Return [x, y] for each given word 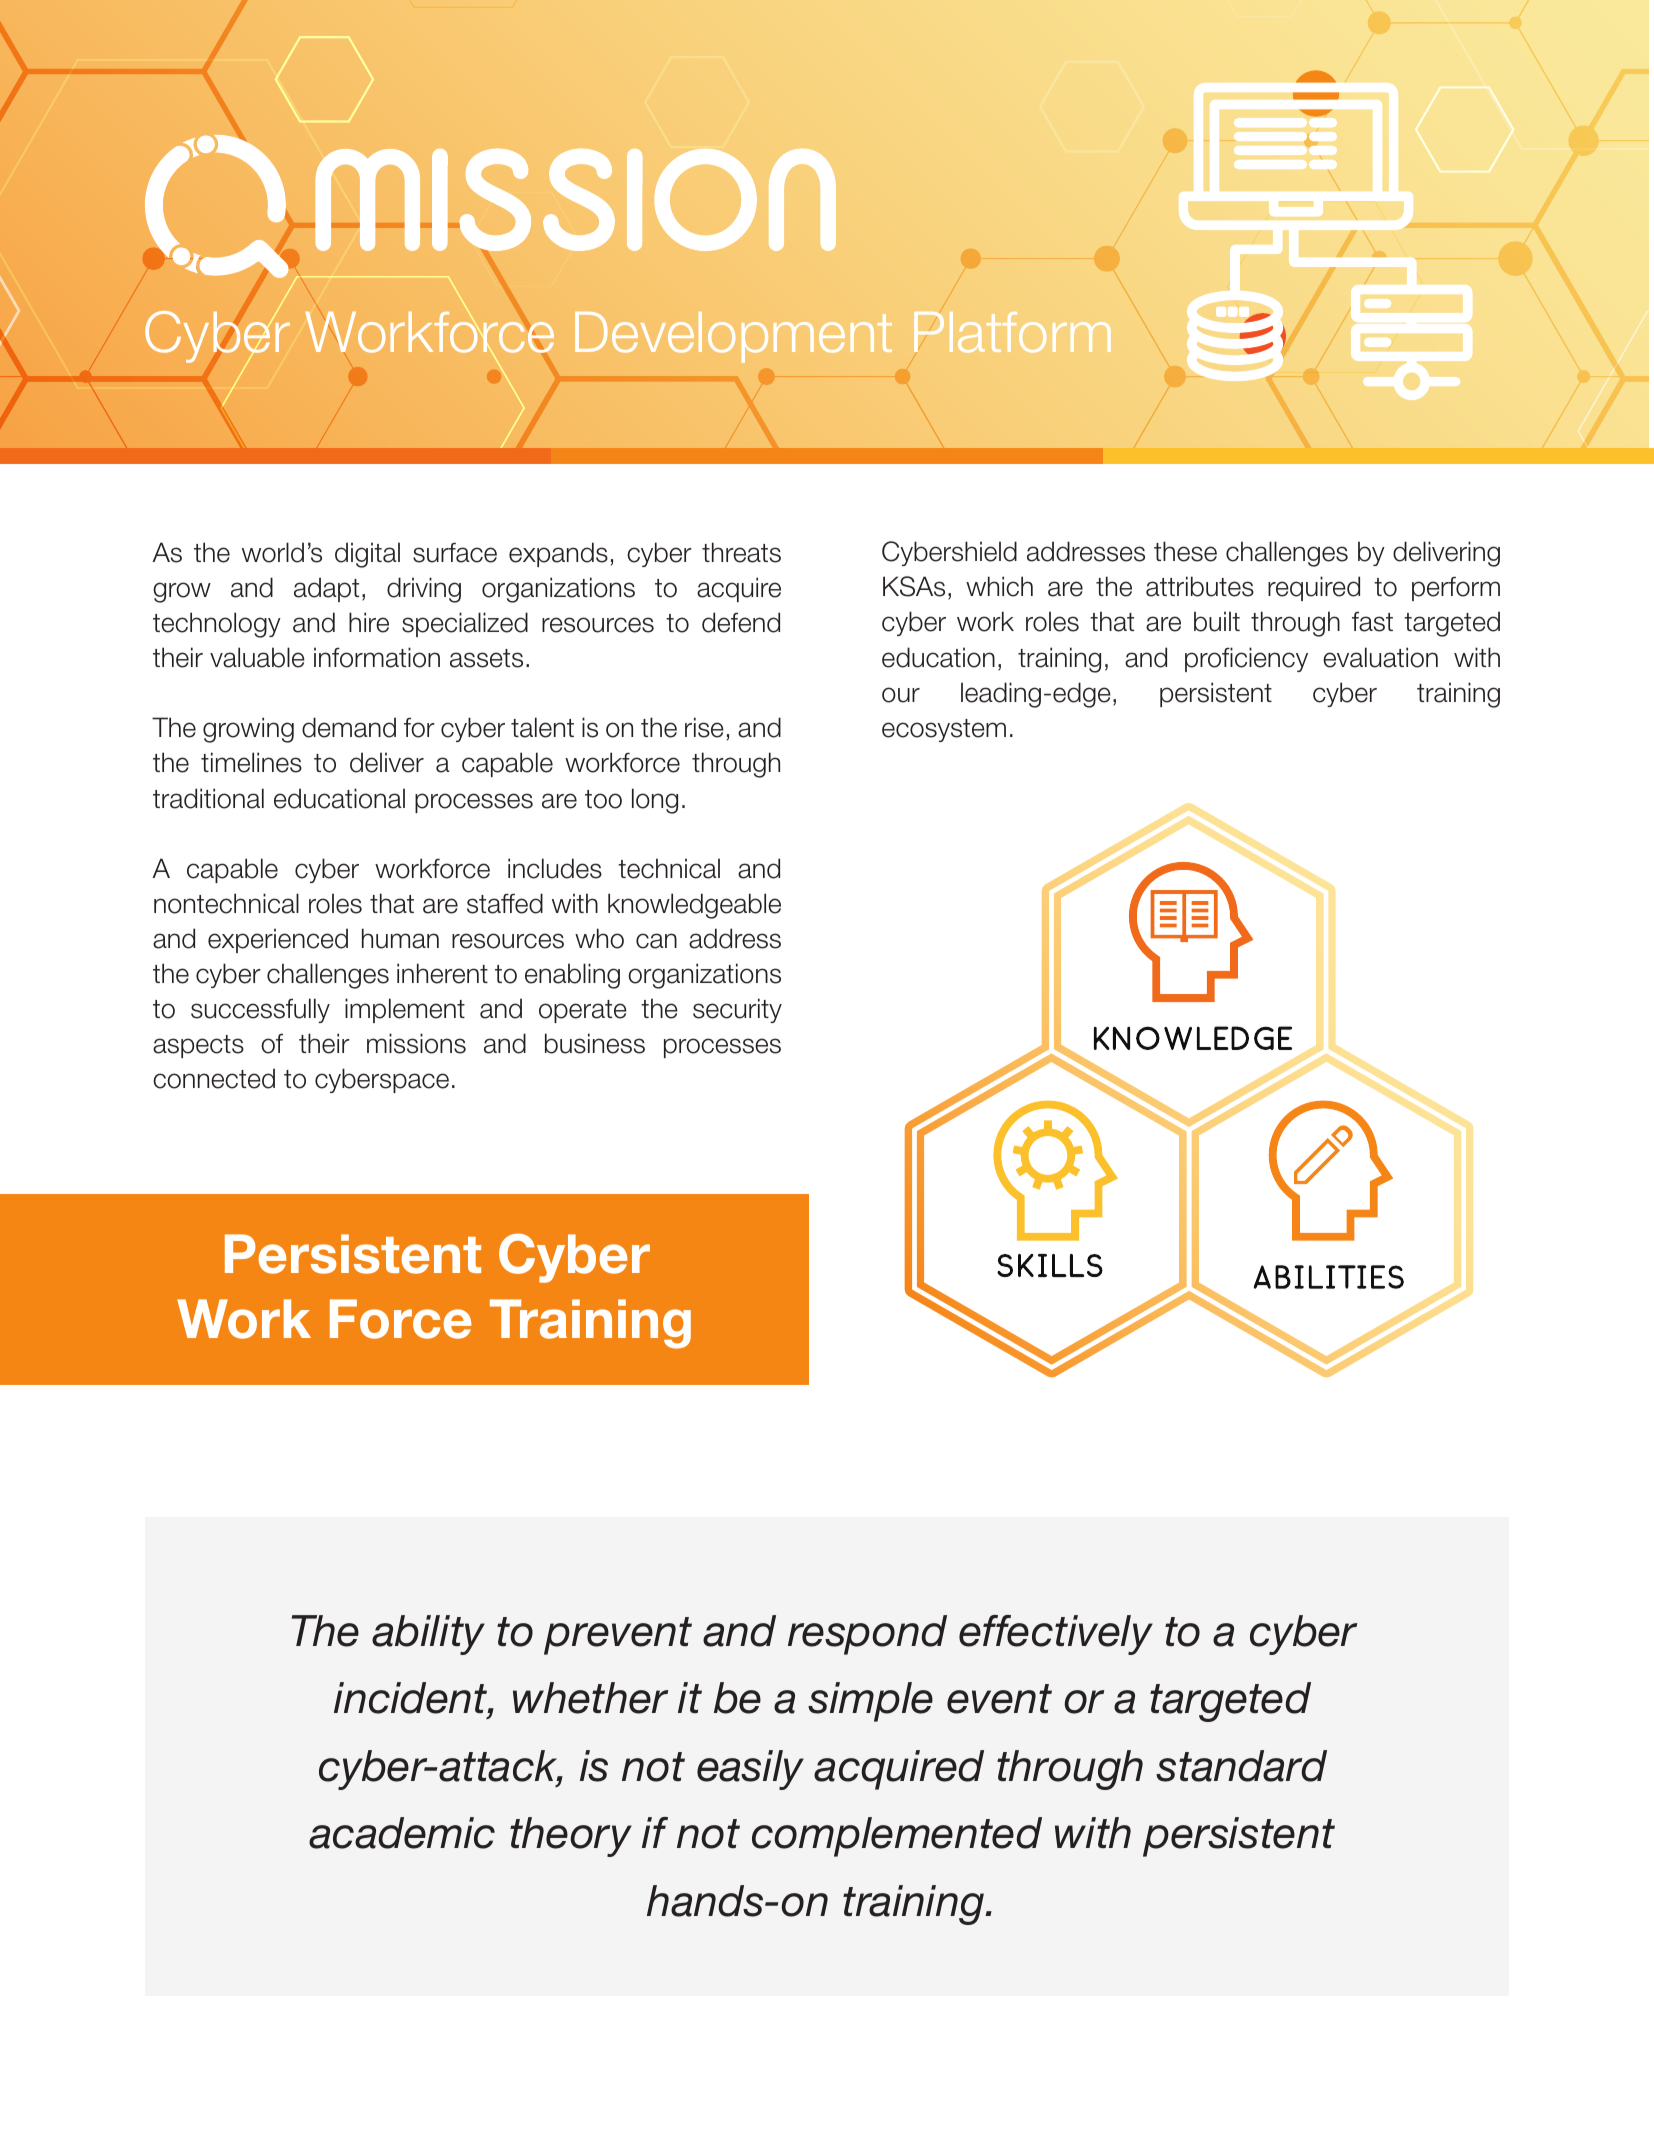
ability [428, 1635]
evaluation [1380, 657]
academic [402, 1833]
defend [741, 622]
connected [214, 1078]
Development [733, 337]
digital [367, 555]
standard [1241, 1766]
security [737, 1010]
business [595, 1043]
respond [867, 1635]
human [400, 938]
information [377, 657]
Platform [1012, 332]
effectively [1056, 1635]
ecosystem [944, 730]
